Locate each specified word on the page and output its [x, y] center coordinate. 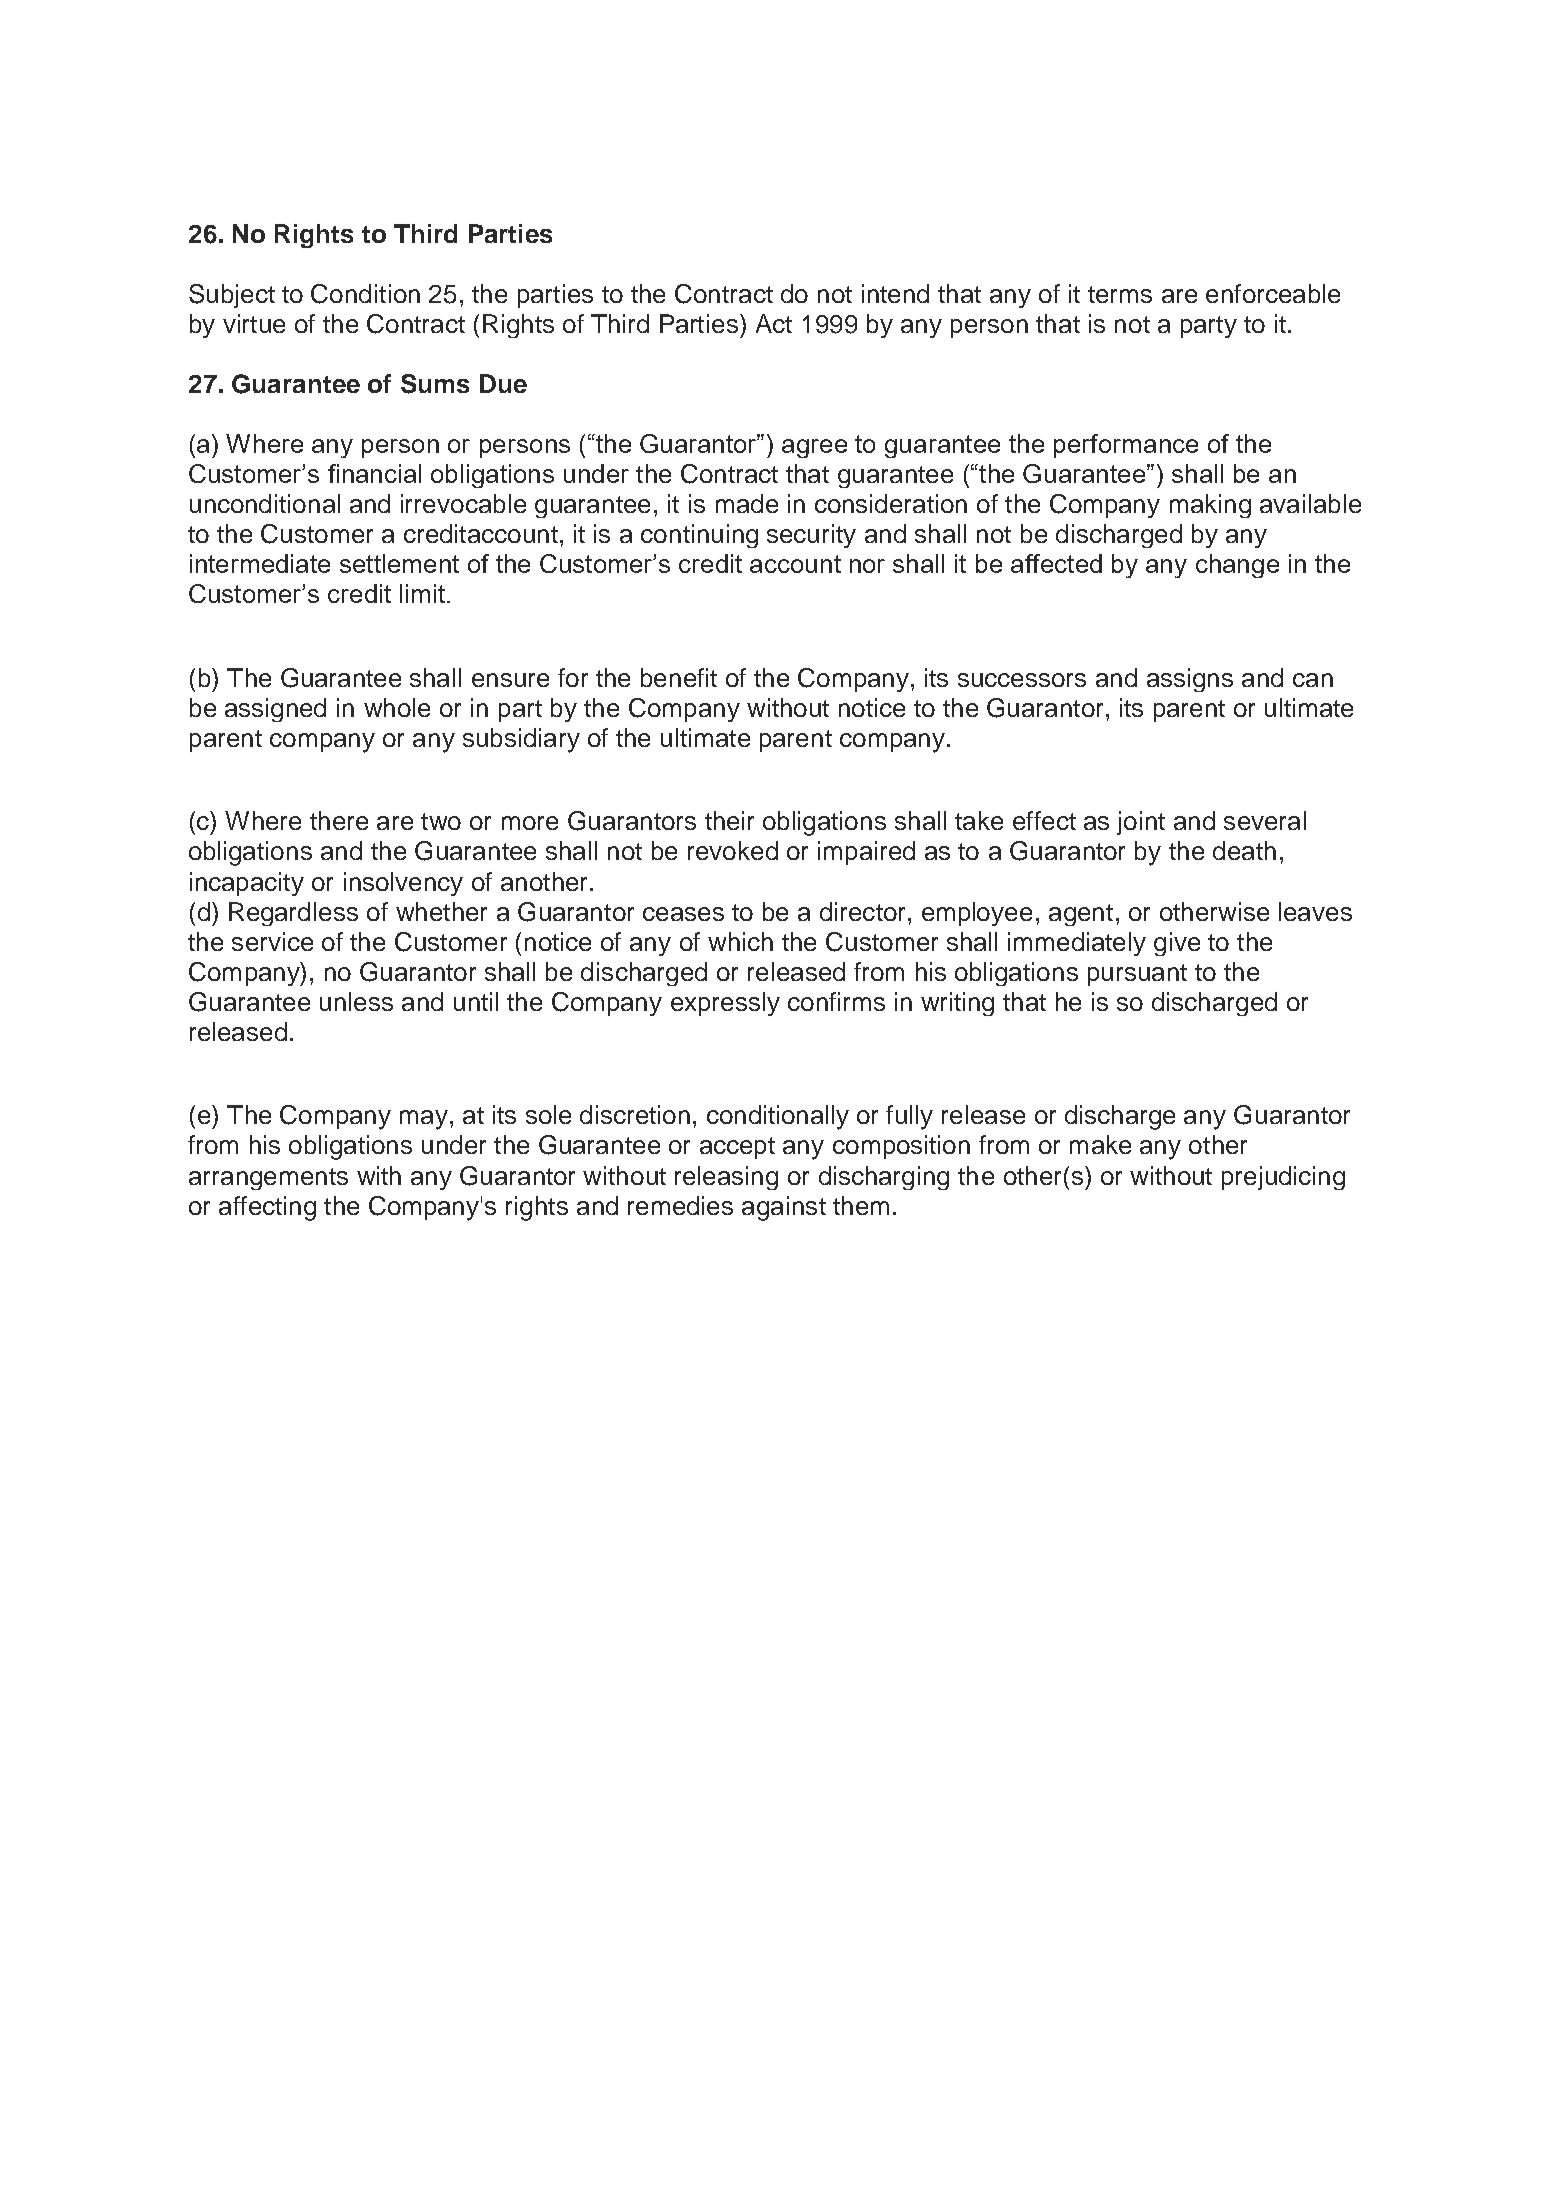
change [1237, 566]
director [862, 911]
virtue [254, 323]
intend [895, 293]
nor [867, 566]
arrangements [268, 1179]
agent [1081, 915]
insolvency [403, 884]
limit [422, 593]
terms [1120, 294]
